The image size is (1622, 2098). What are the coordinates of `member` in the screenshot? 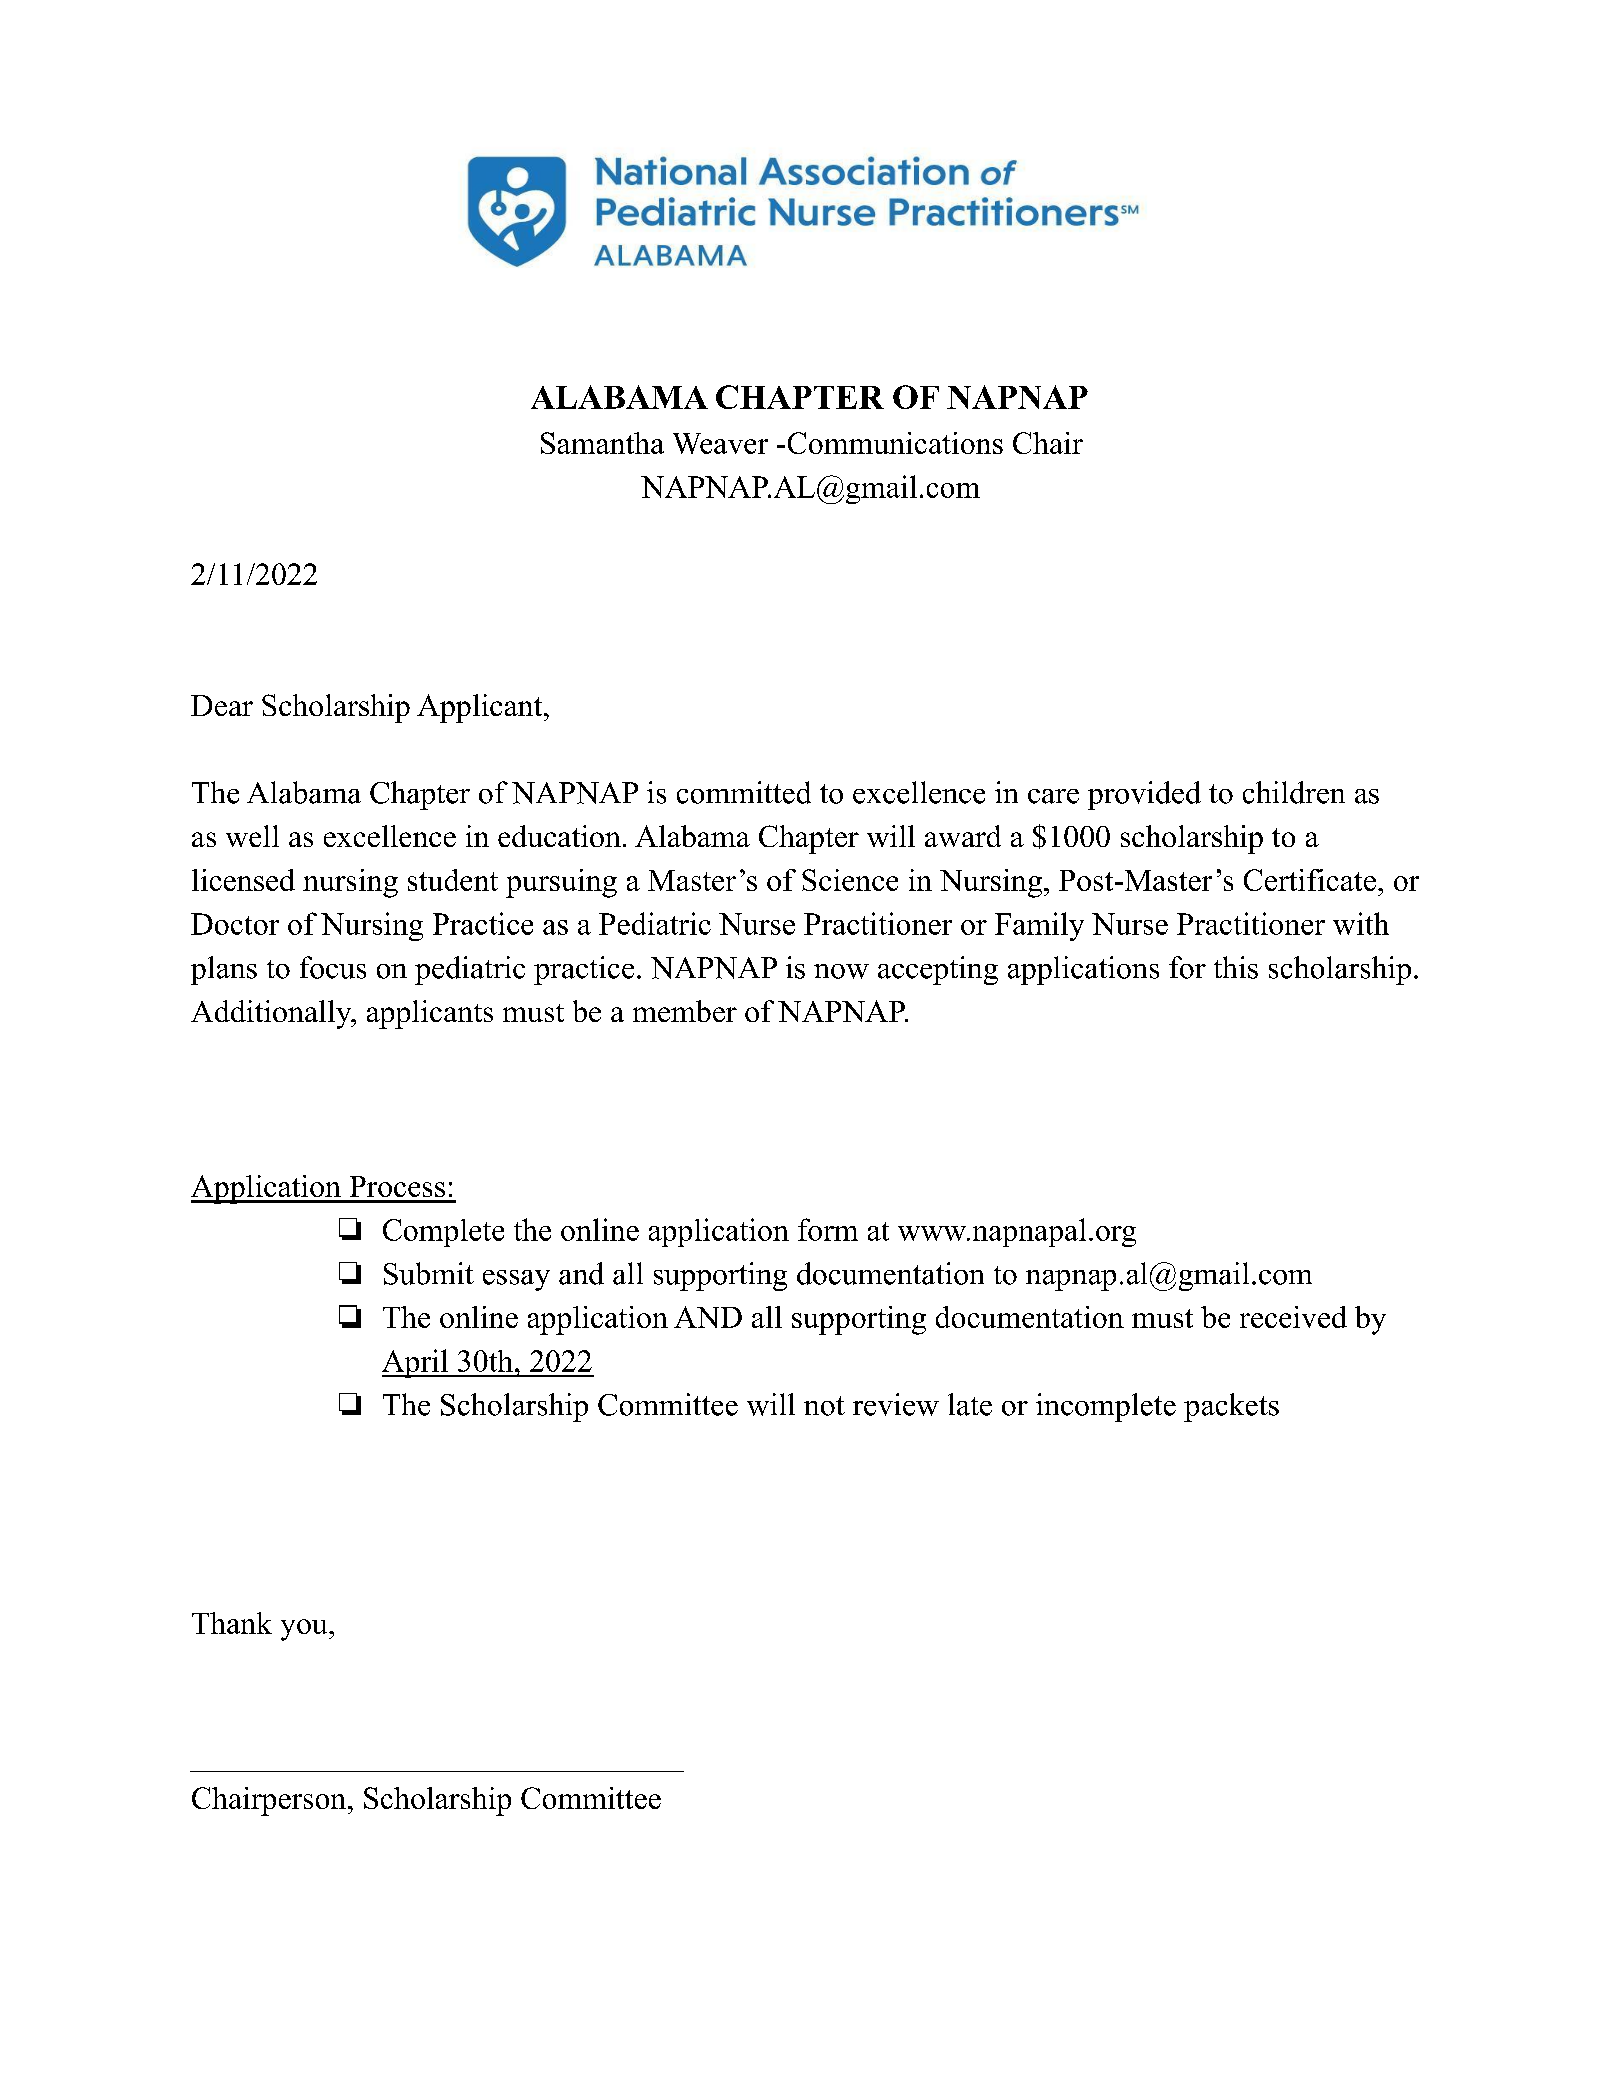 It's located at (685, 1011).
